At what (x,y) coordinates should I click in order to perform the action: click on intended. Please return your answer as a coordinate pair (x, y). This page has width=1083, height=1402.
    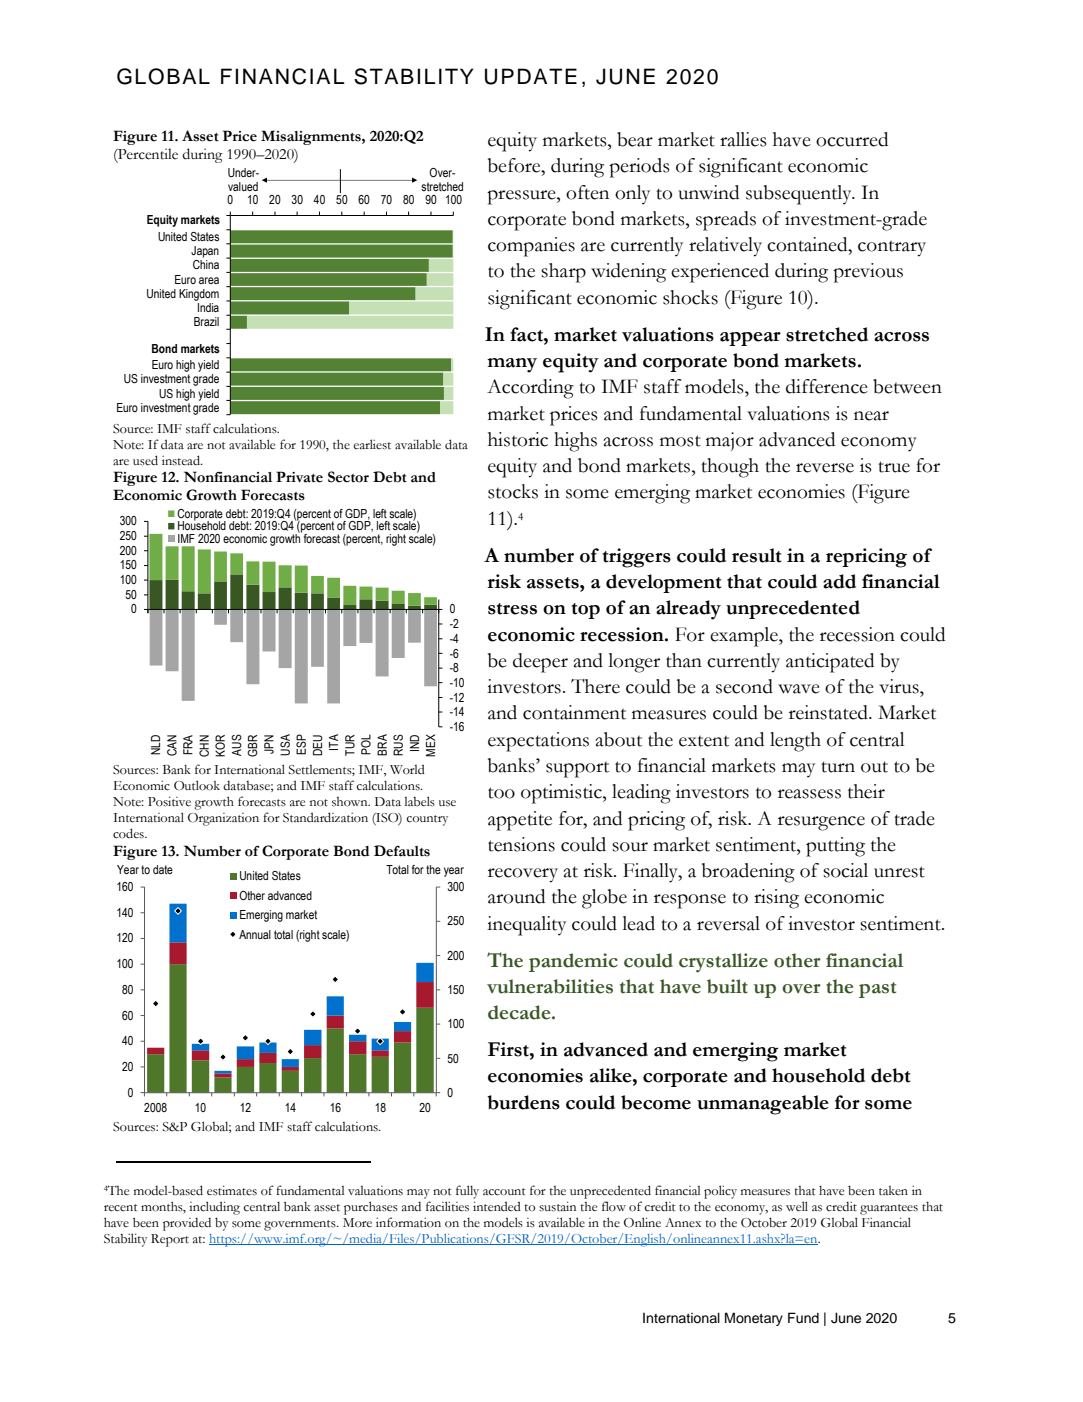
    Looking at the image, I should click on (497, 1206).
